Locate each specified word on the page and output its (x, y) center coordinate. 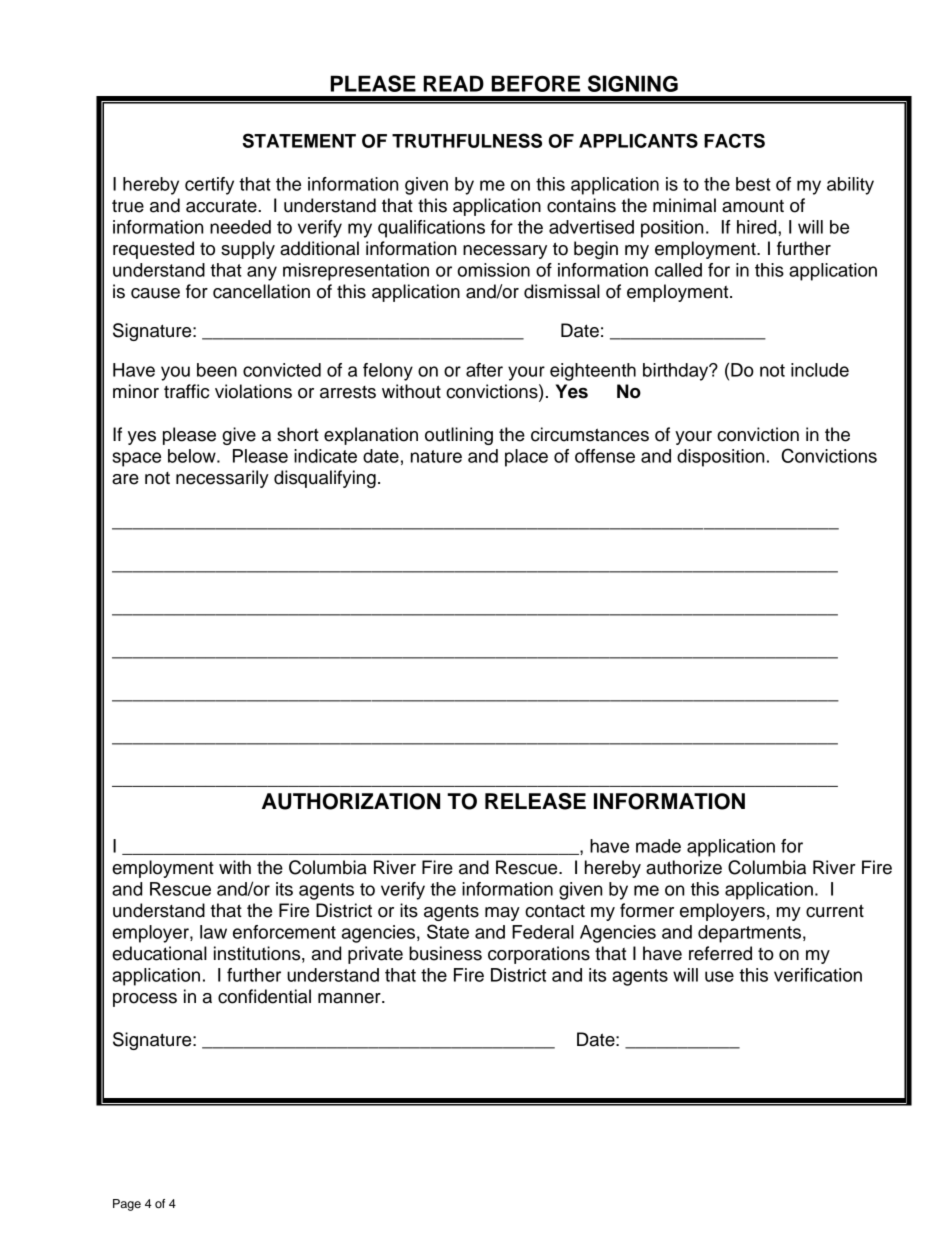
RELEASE (535, 801)
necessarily (222, 479)
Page (127, 1205)
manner (350, 998)
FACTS (734, 140)
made (658, 846)
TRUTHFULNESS (467, 140)
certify (209, 186)
